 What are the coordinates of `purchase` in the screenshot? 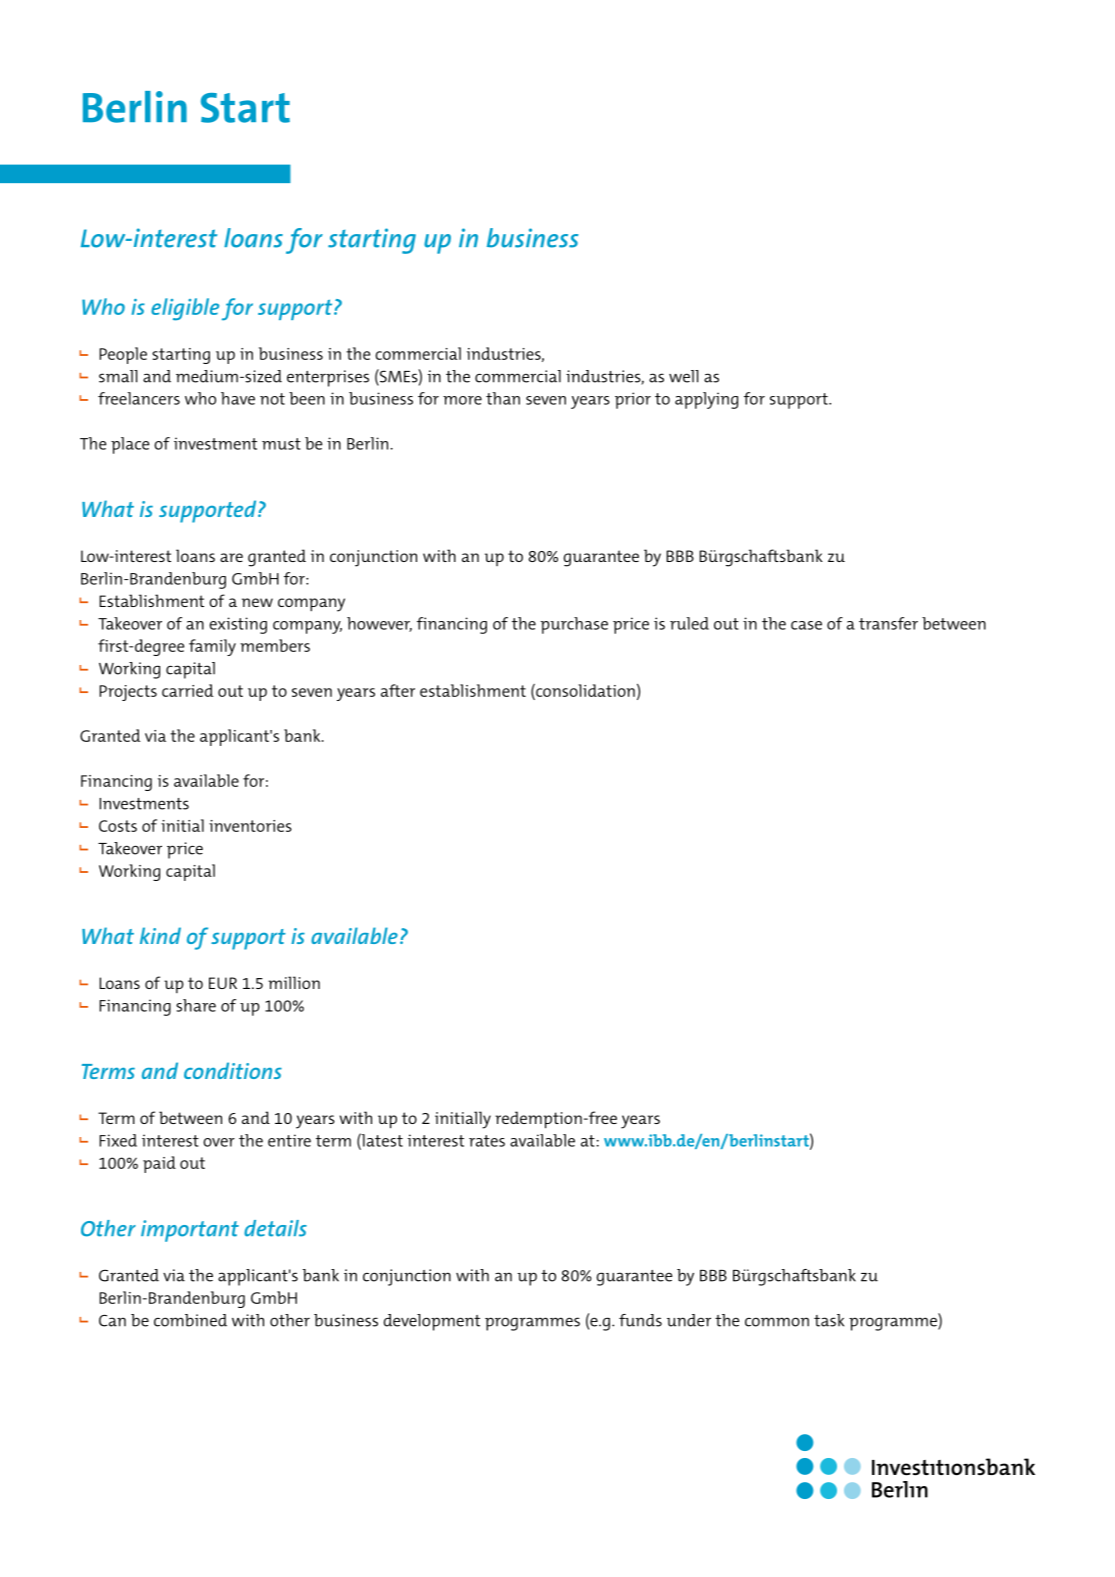 It's located at (574, 625).
